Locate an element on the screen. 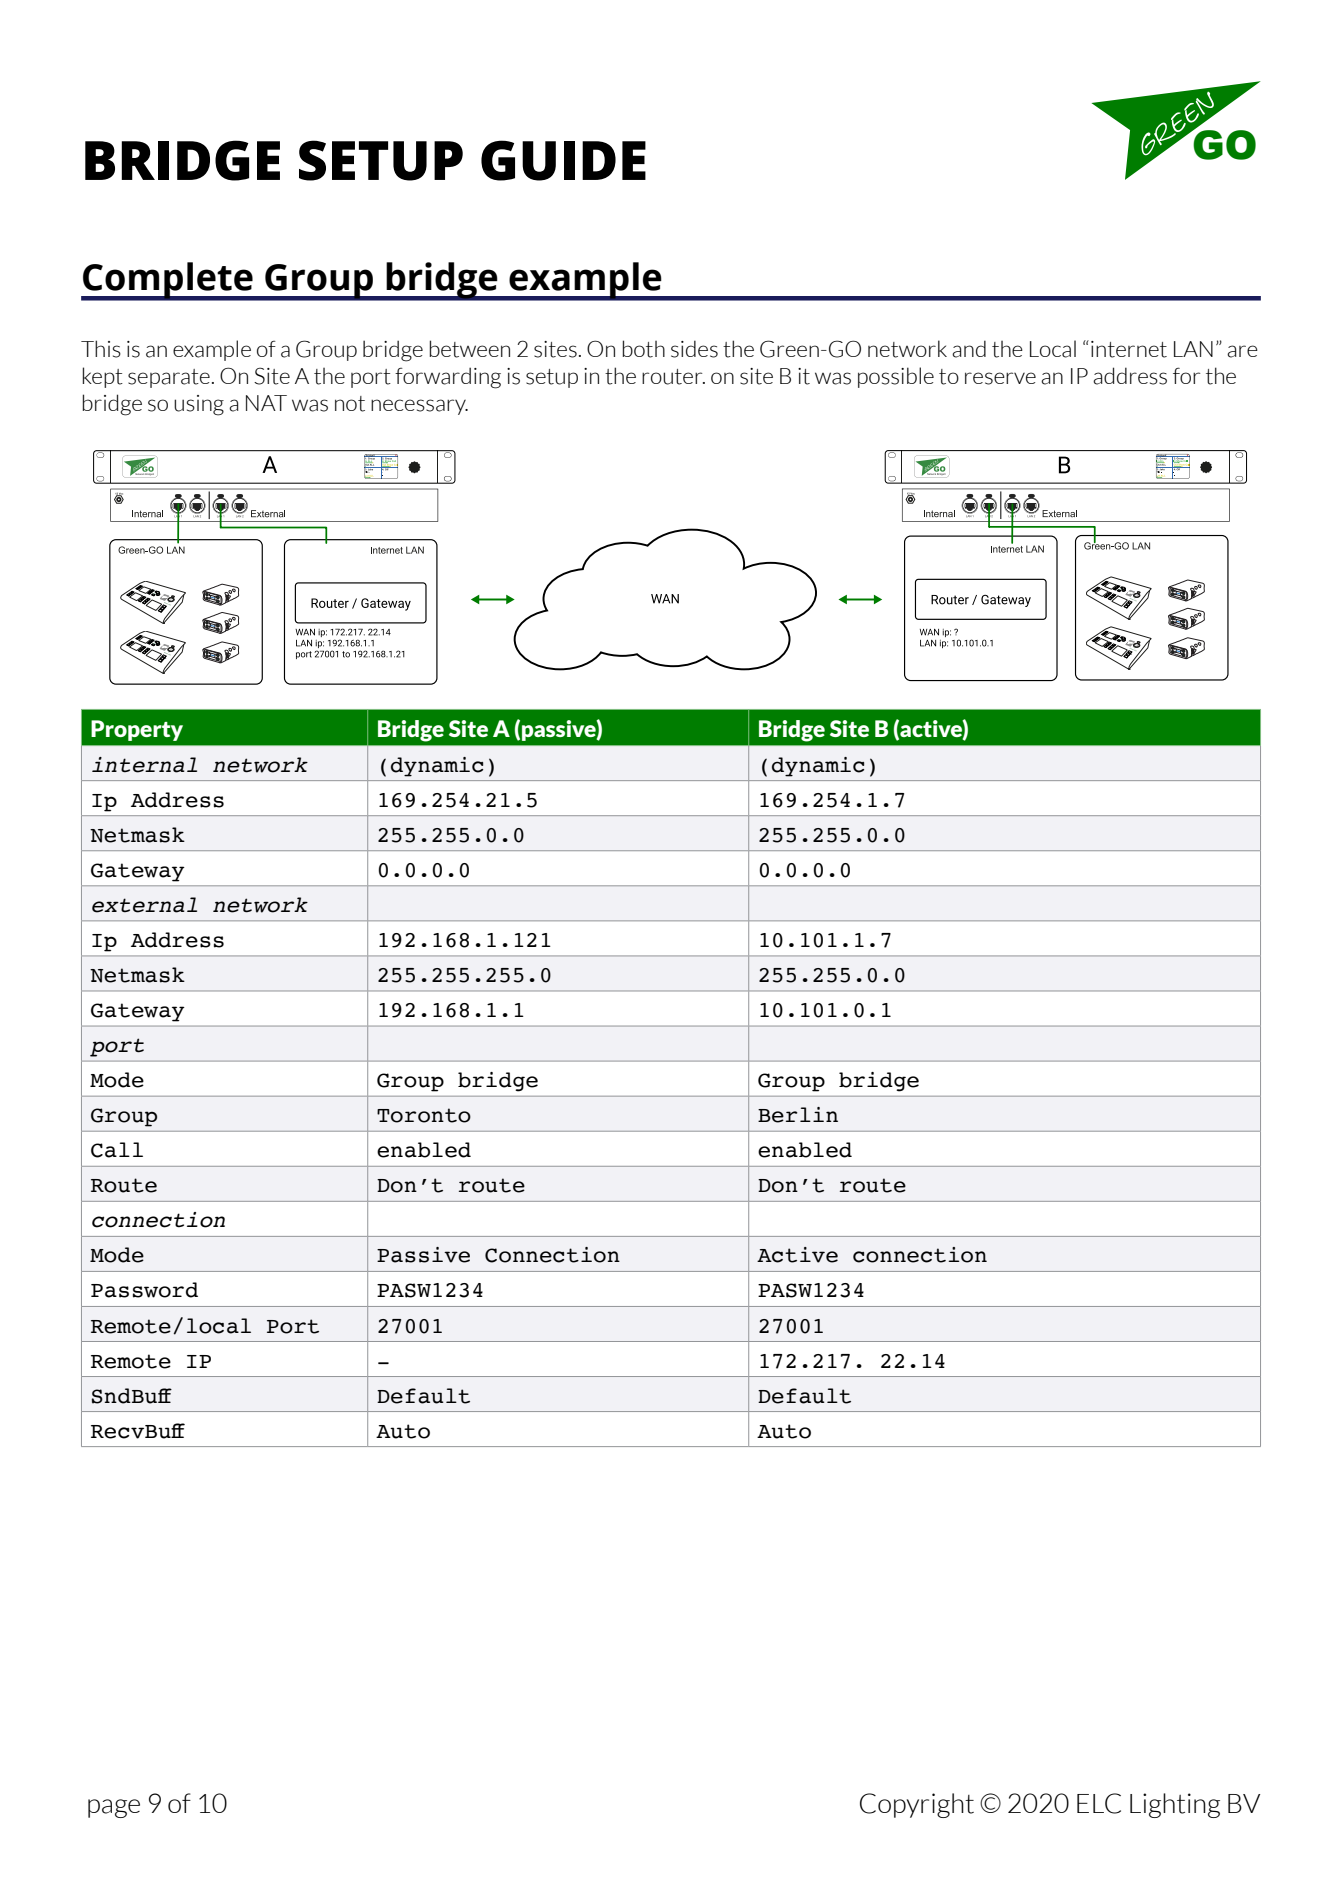 The image size is (1342, 1899). page is located at coordinates (114, 1808).
